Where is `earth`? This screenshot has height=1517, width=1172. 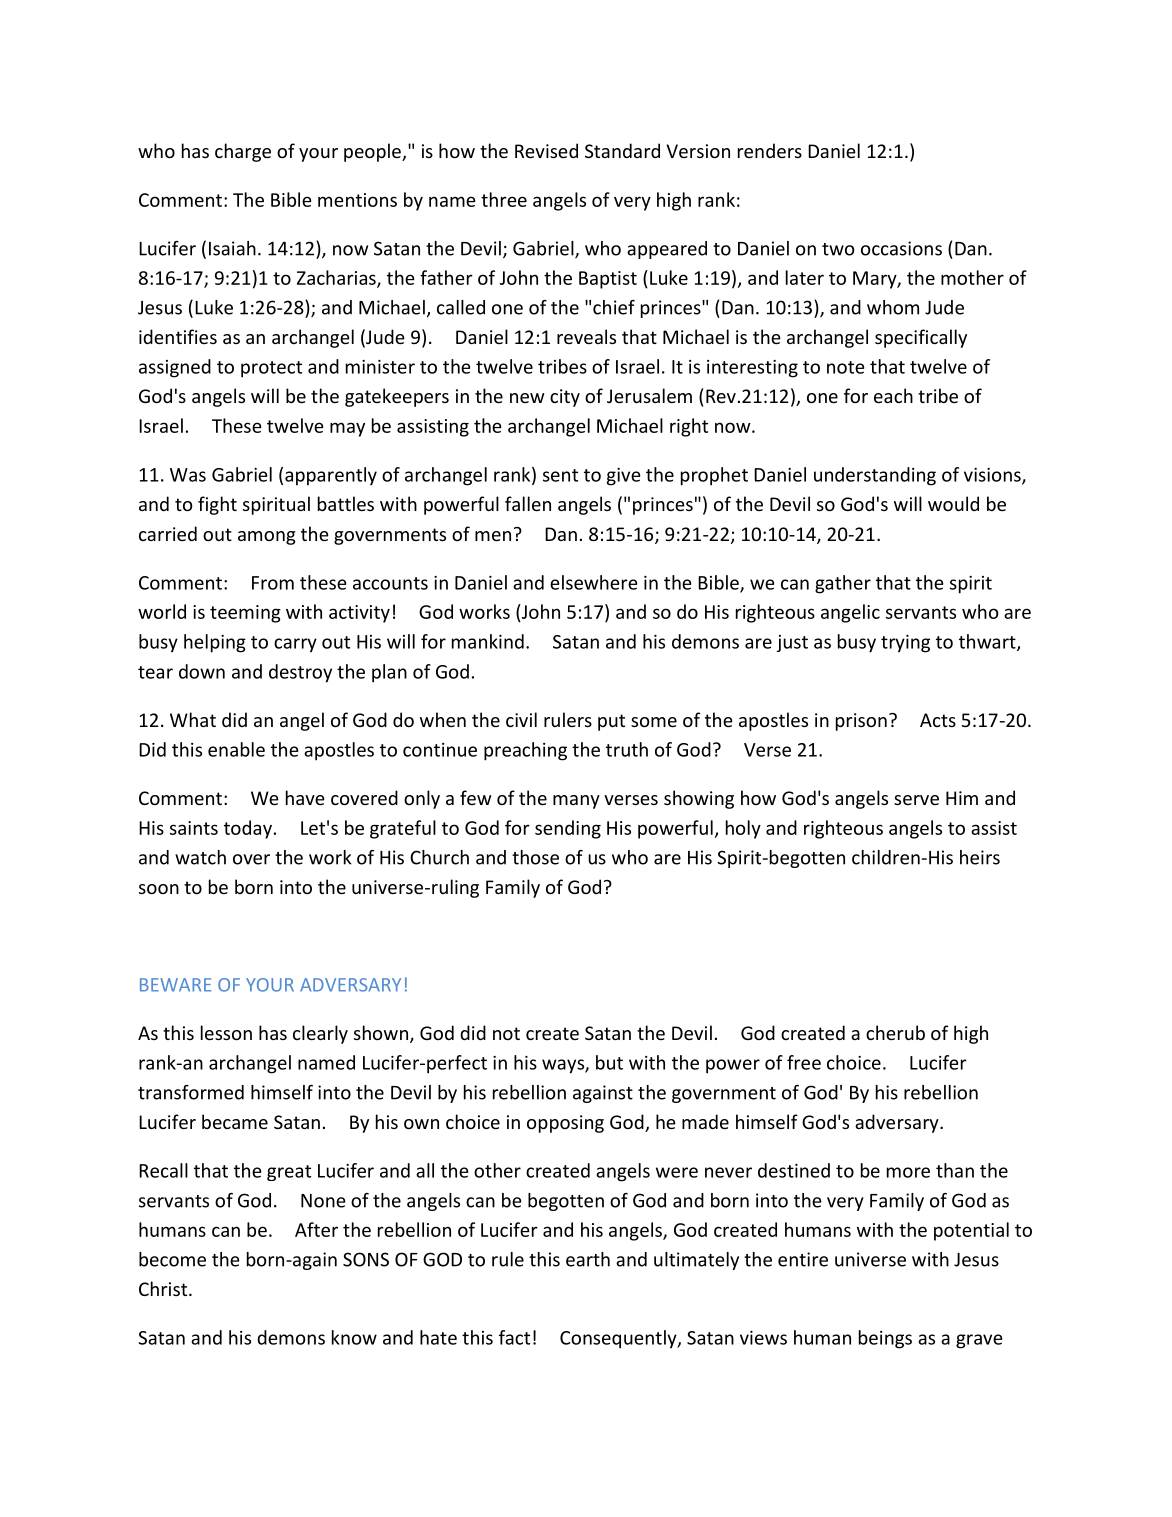
earth is located at coordinates (588, 1259).
